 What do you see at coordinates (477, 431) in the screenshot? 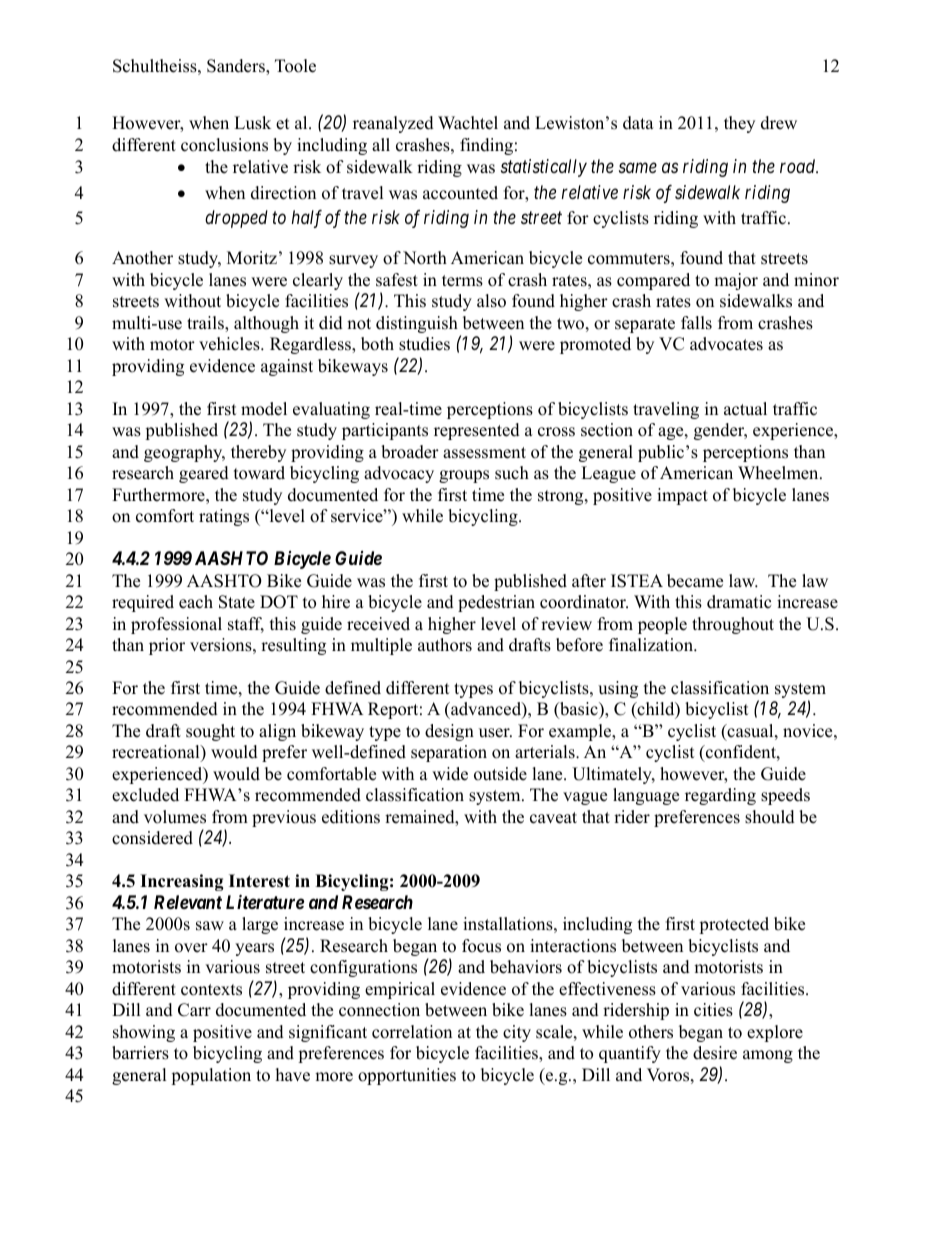
I see `represented` at bounding box center [477, 431].
